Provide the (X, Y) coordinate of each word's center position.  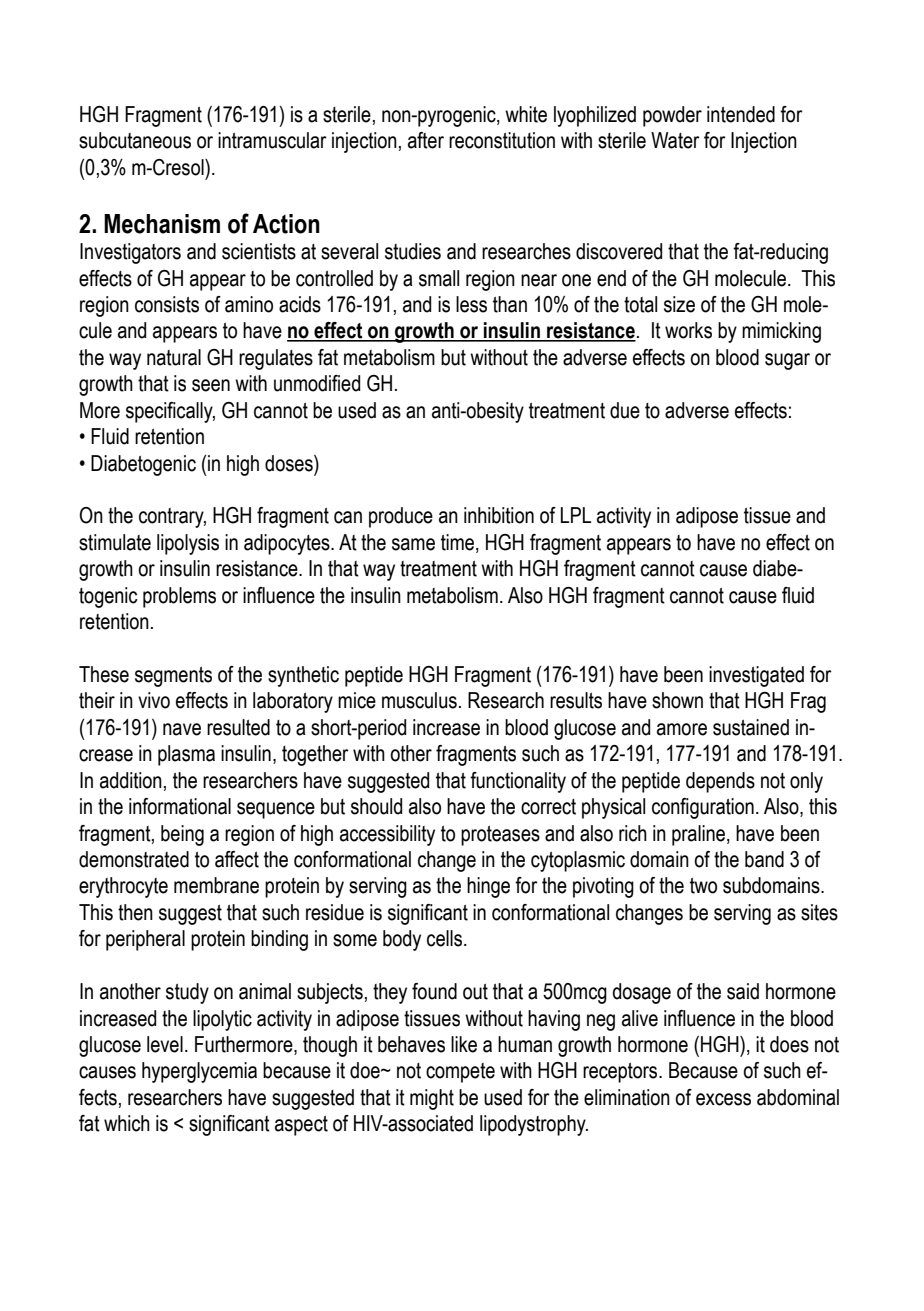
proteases (500, 836)
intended (741, 114)
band (764, 859)
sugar (787, 361)
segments (173, 677)
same (413, 544)
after (426, 140)
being (182, 835)
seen (211, 385)
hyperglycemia (199, 1072)
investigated (756, 676)
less (471, 304)
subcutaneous (135, 140)
